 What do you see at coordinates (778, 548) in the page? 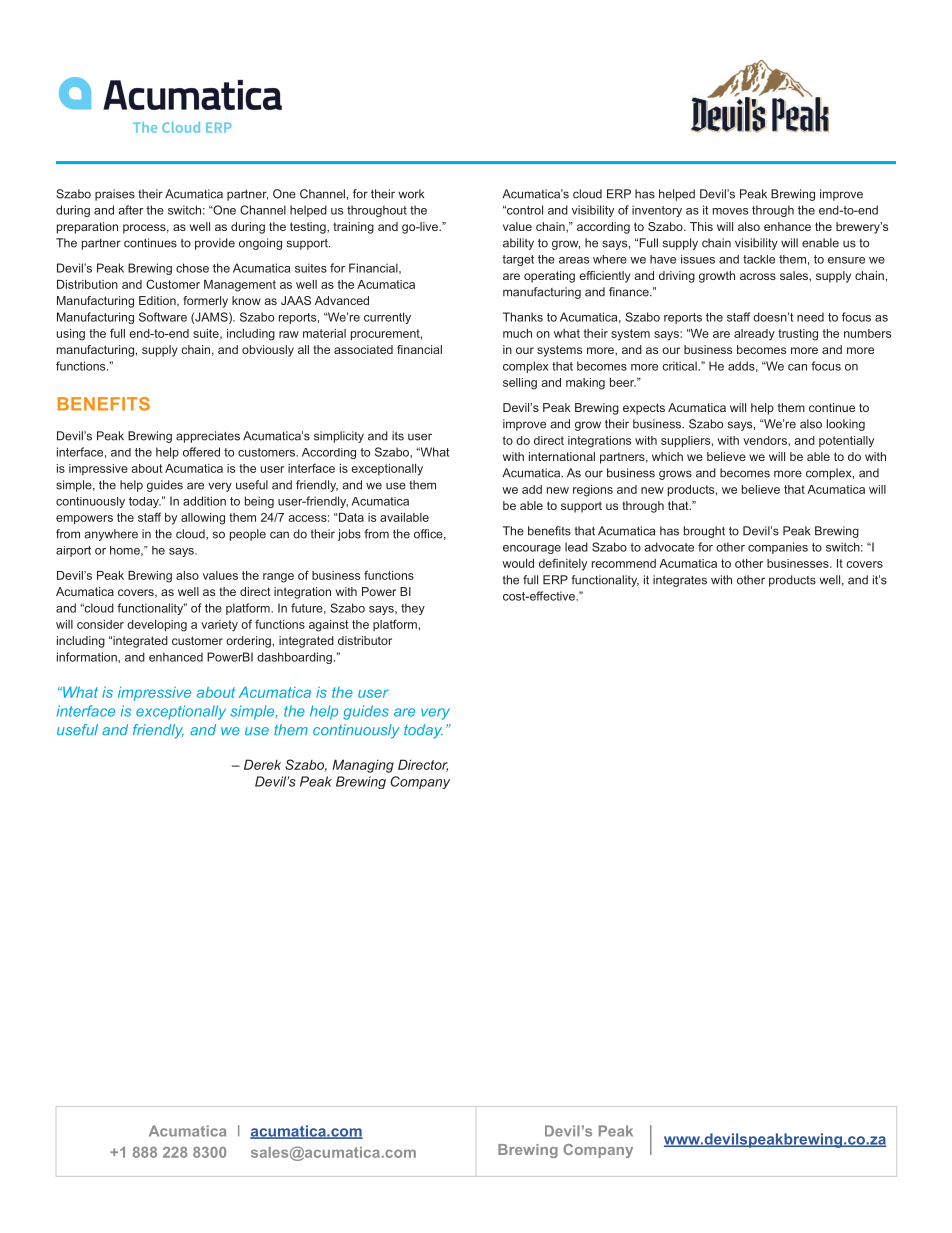
I see `companies` at bounding box center [778, 548].
